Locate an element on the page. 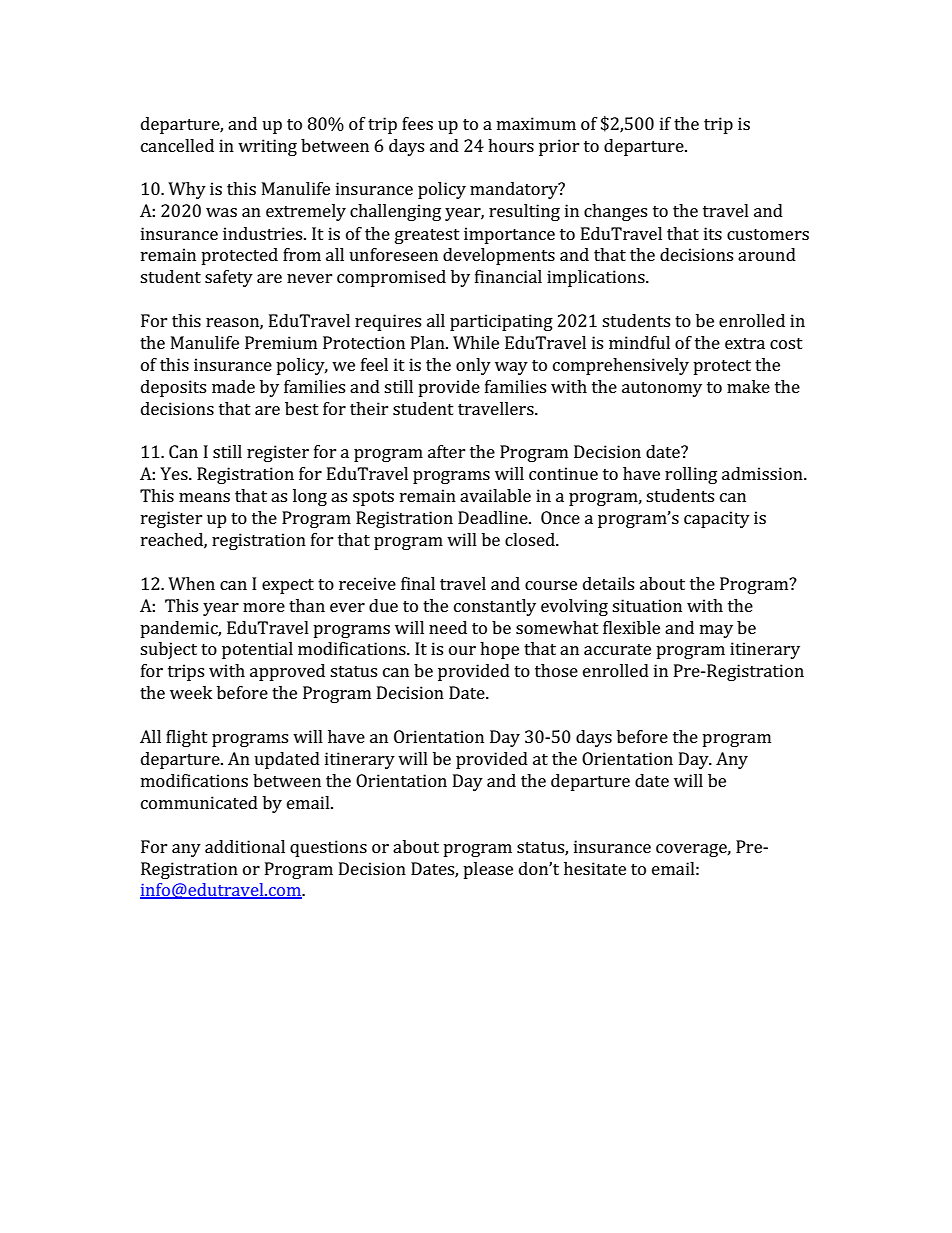  constantly is located at coordinates (495, 607).
